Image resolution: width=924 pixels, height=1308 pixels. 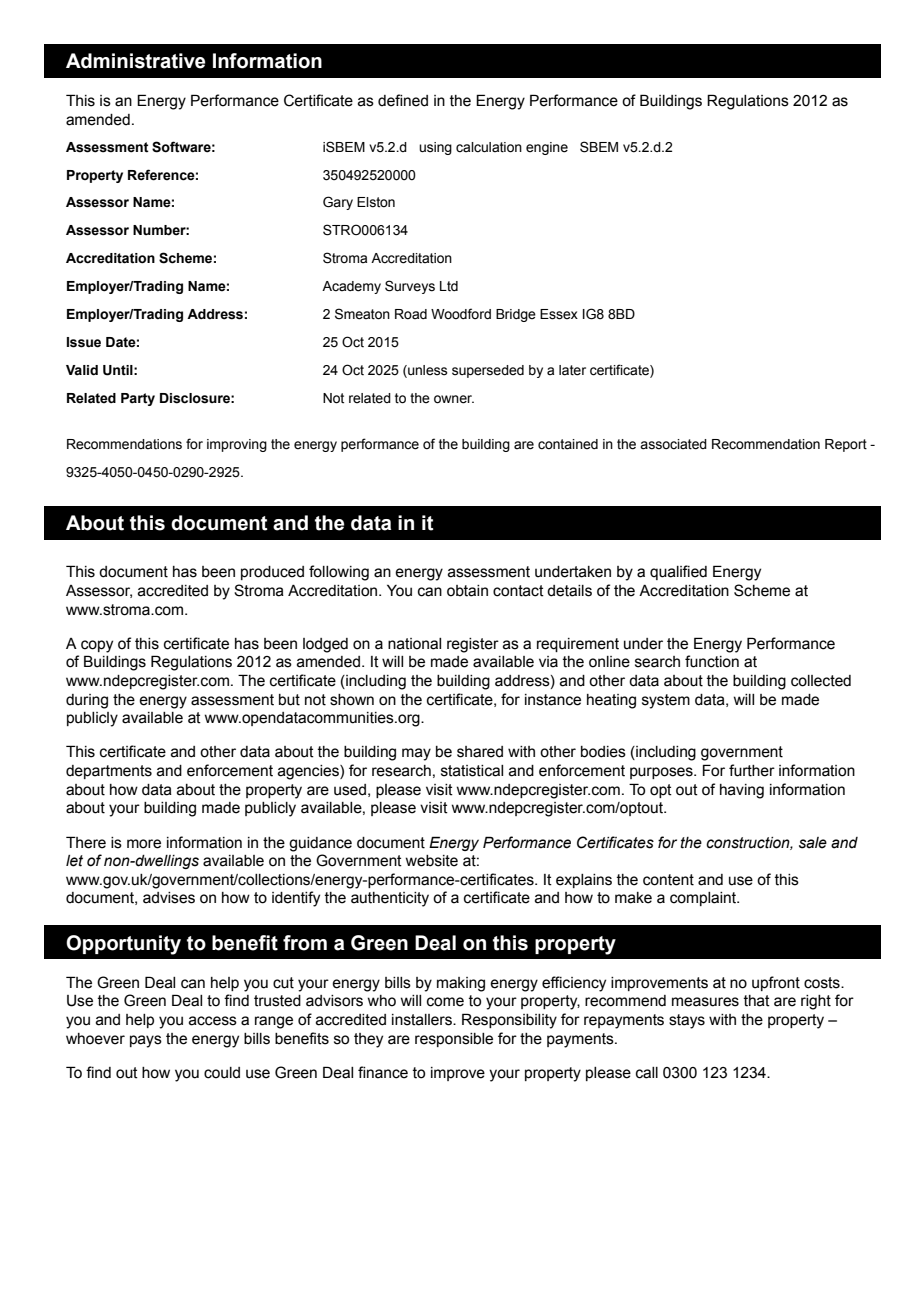 I want to click on Administrative, so click(x=135, y=61).
